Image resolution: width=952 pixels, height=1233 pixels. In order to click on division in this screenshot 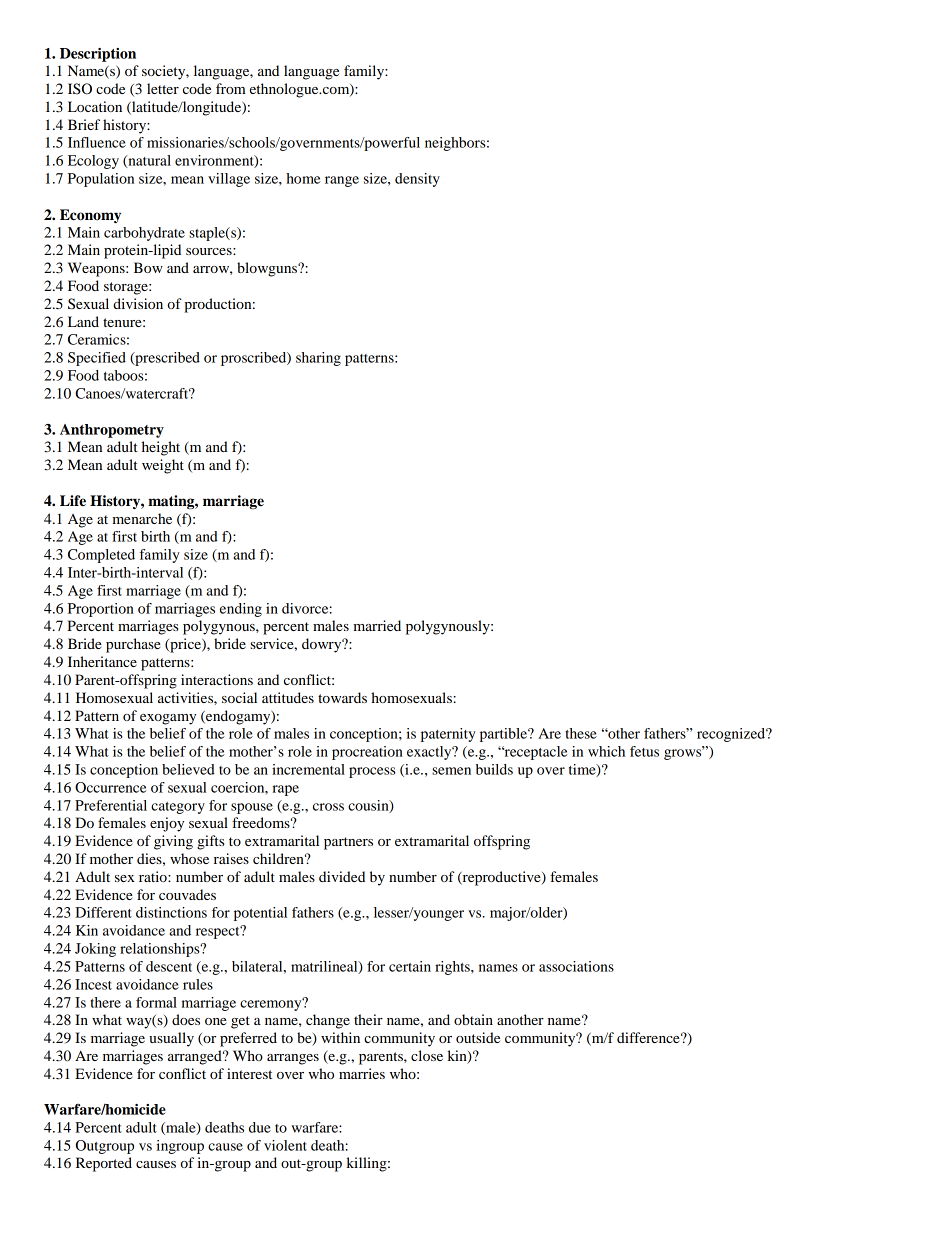, I will do `click(138, 303)`.
